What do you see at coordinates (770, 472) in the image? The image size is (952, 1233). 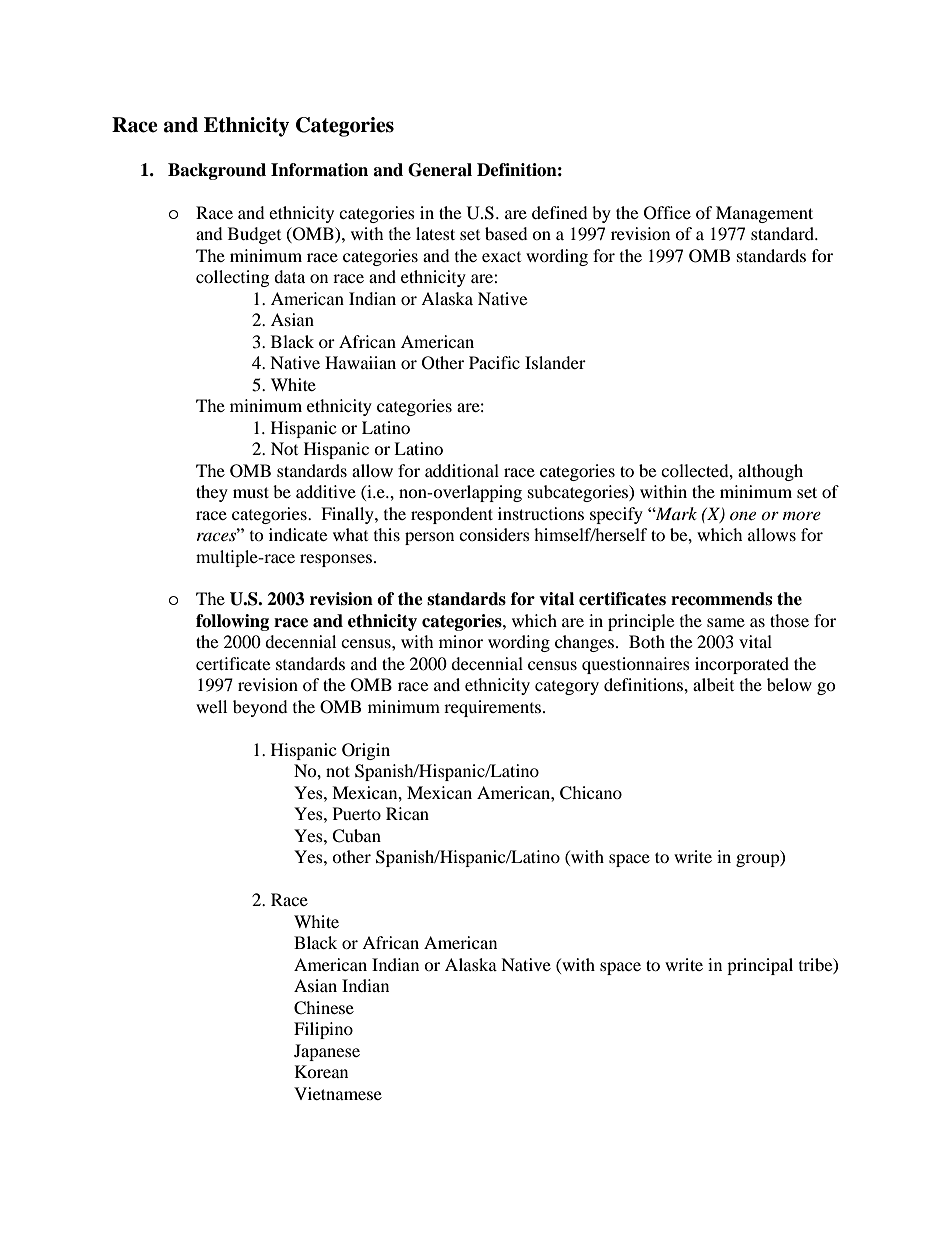 I see `although` at bounding box center [770, 472].
